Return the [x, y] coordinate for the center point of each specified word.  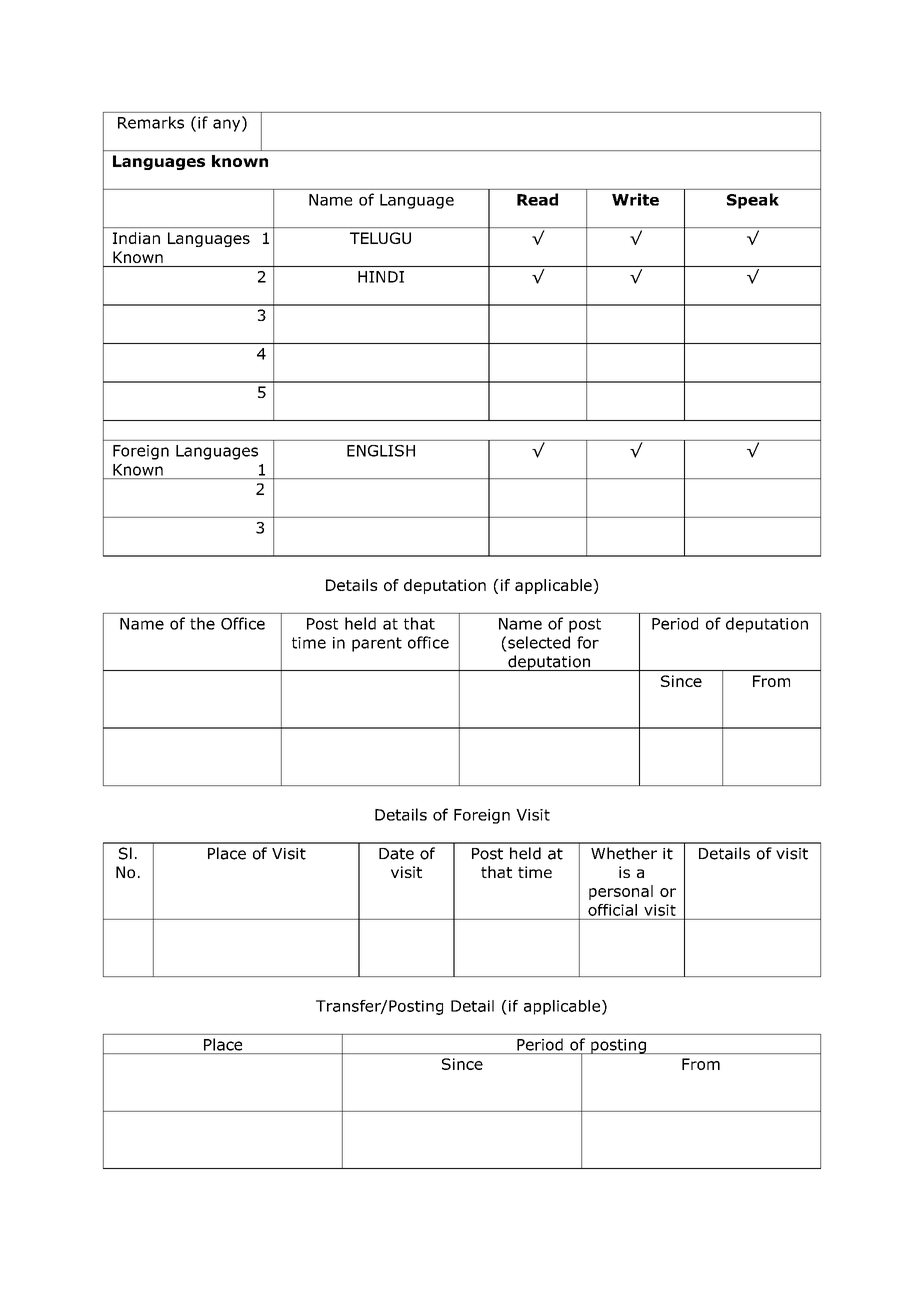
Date [396, 854]
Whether [624, 853]
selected [539, 642]
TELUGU [380, 238]
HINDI [381, 277]
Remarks [151, 122]
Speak [753, 201]
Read [537, 199]
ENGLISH [381, 451]
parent [377, 644]
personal [621, 892]
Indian [136, 238]
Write [635, 199]
